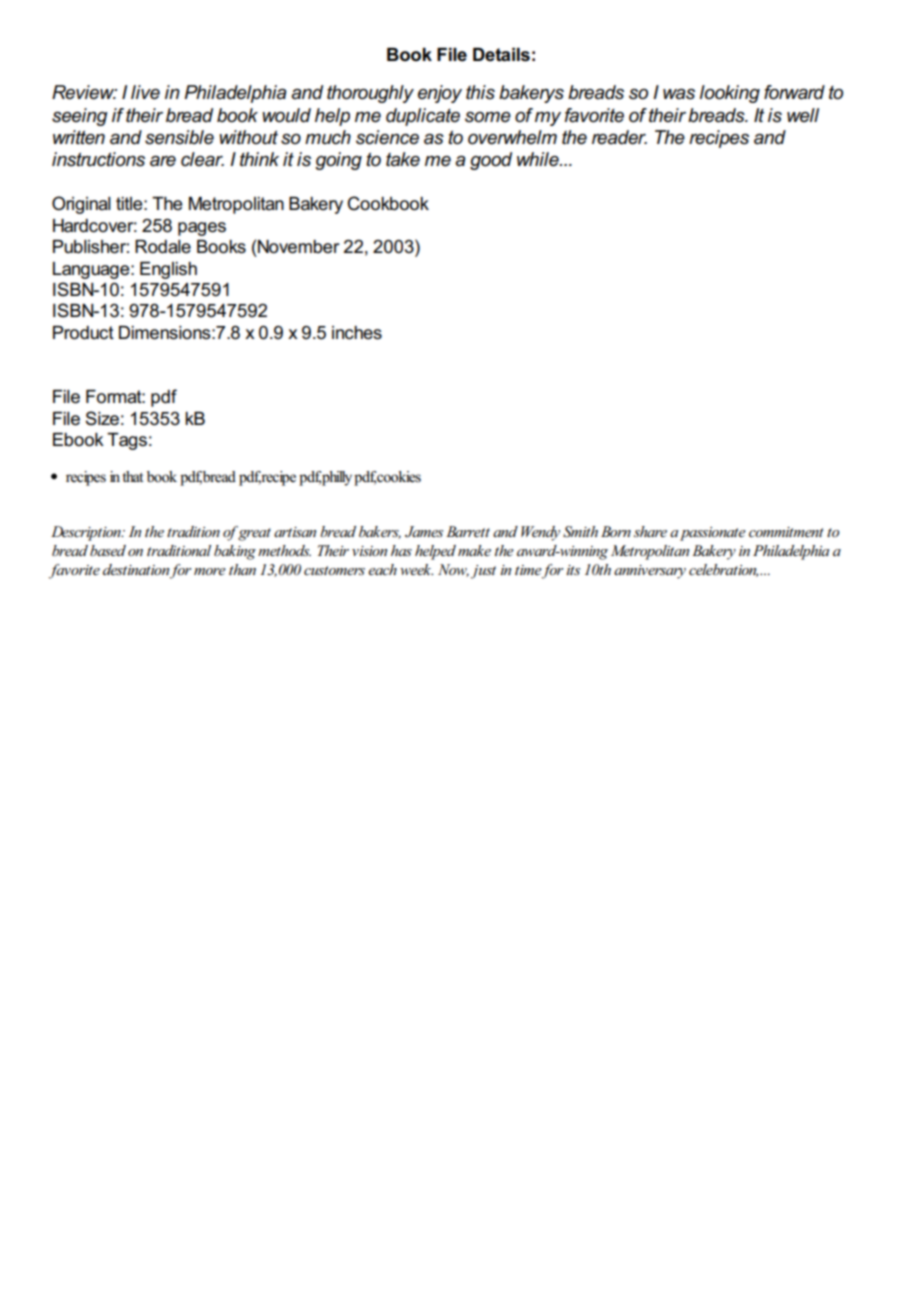 Image resolution: width=924 pixels, height=1308 pixels. I want to click on share, so click(650, 531).
